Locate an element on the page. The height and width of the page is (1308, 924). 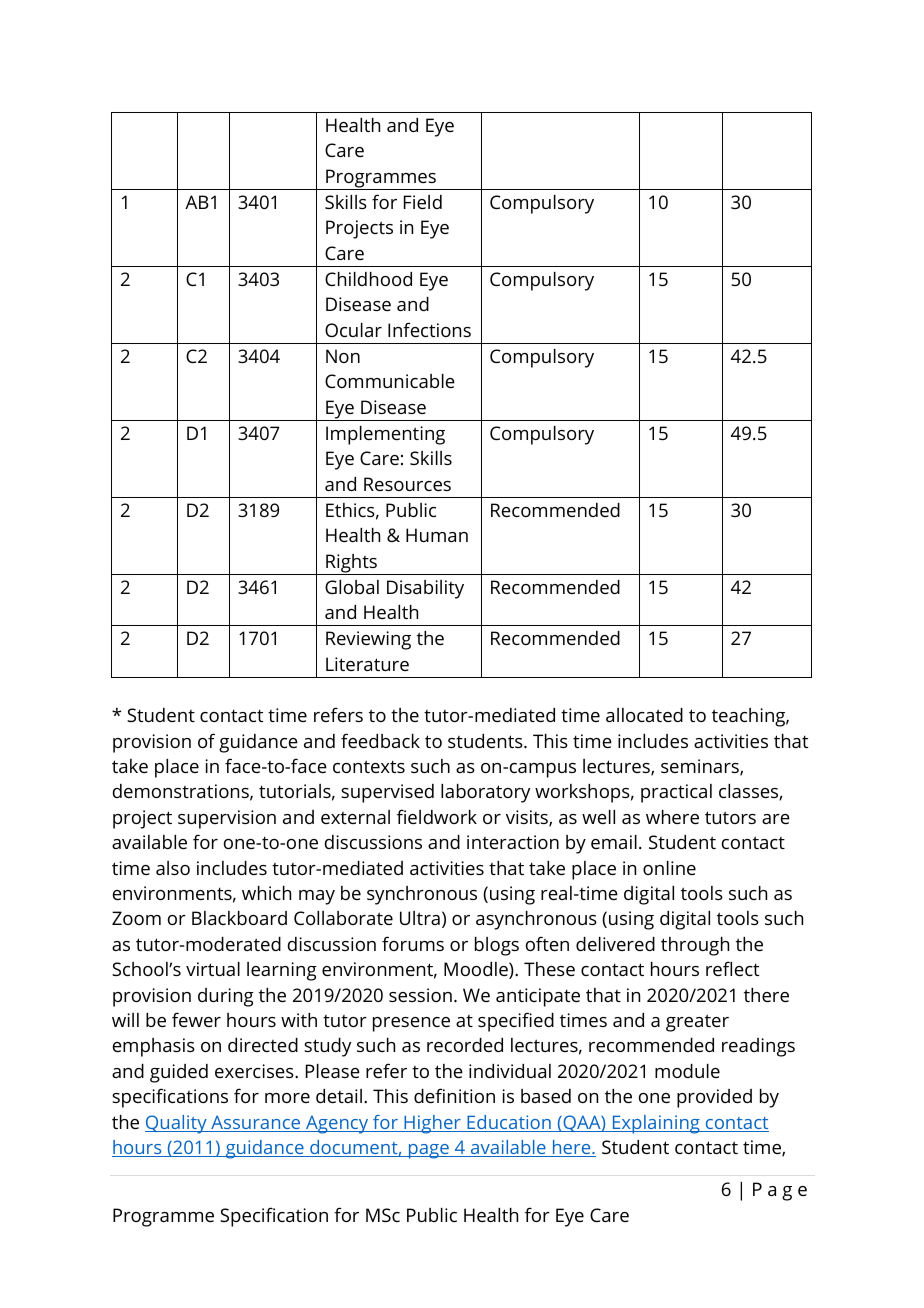
Quality is located at coordinates (177, 1124).
